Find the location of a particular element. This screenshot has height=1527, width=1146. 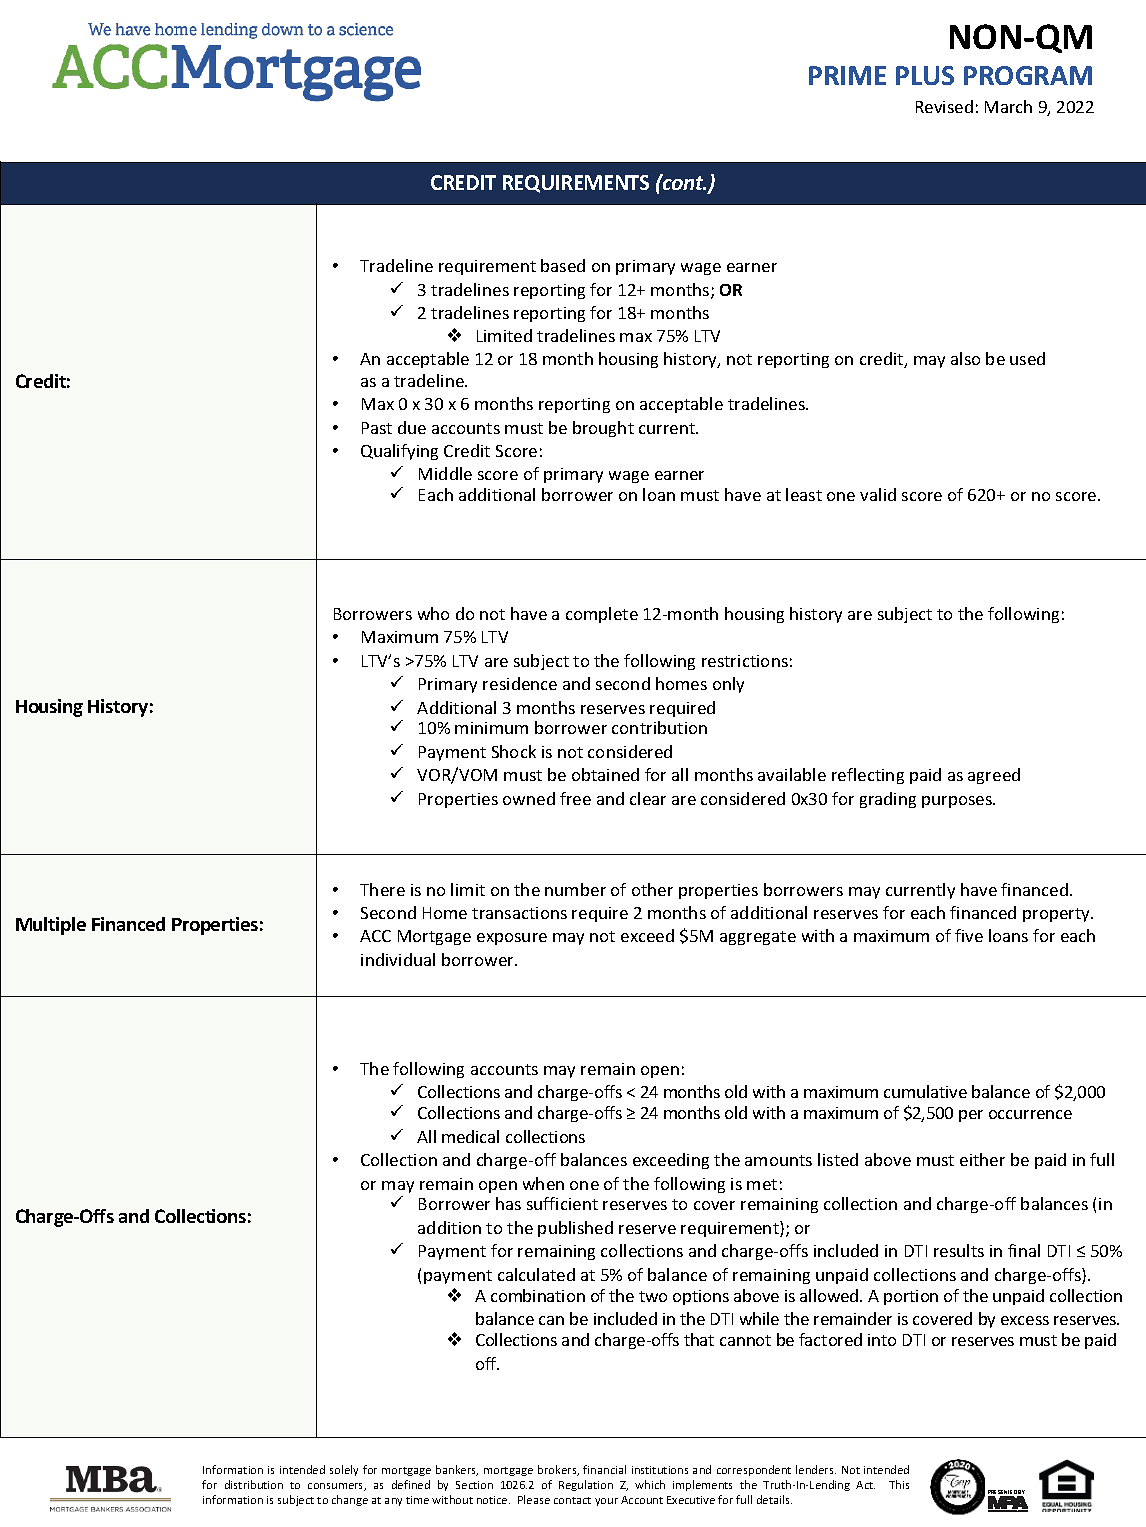

distribution is located at coordinates (254, 1484).
